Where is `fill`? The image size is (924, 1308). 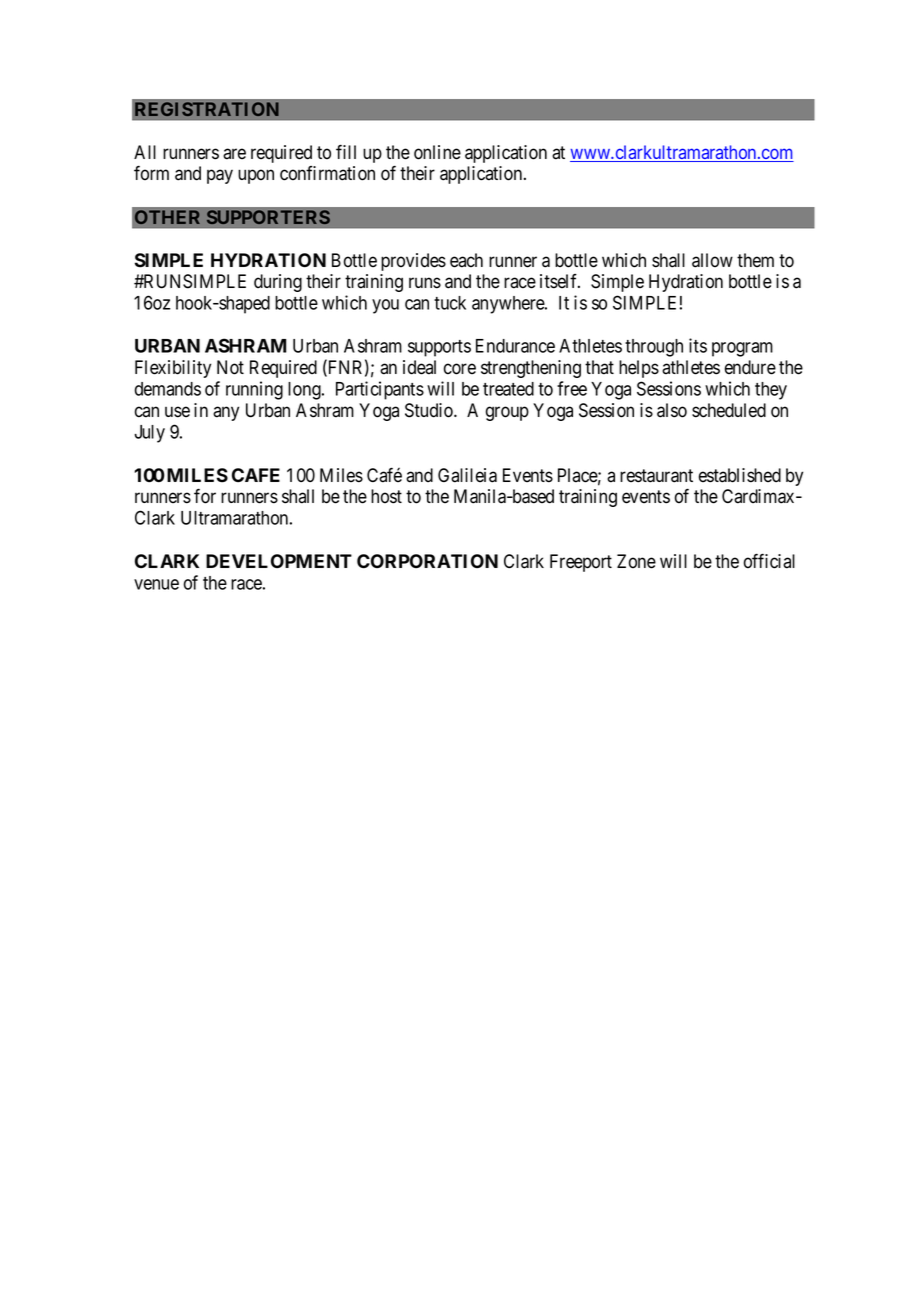
fill is located at coordinates (346, 151).
